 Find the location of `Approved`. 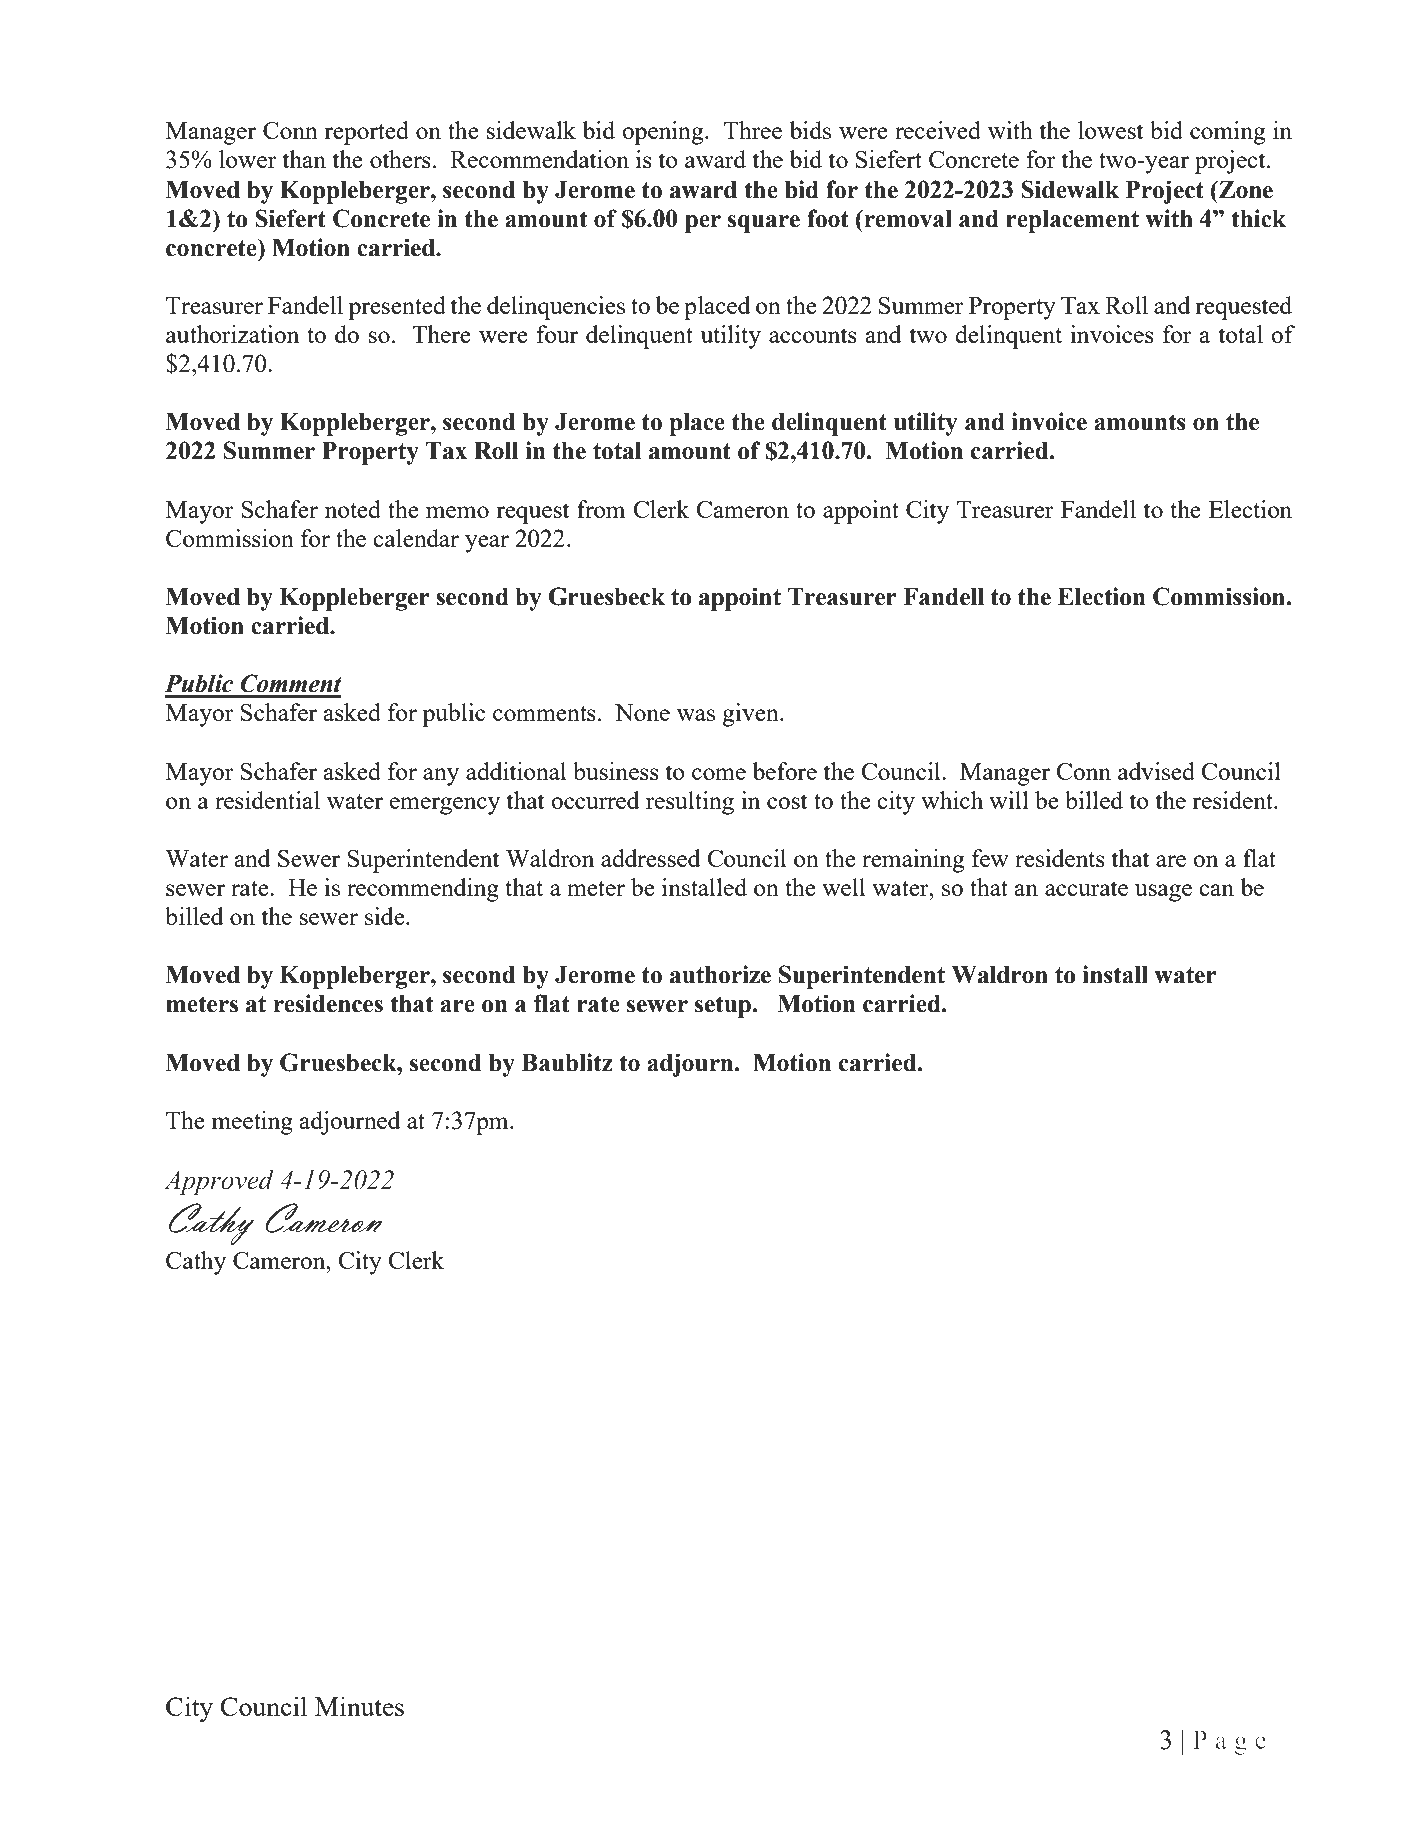

Approved is located at coordinates (219, 1182).
